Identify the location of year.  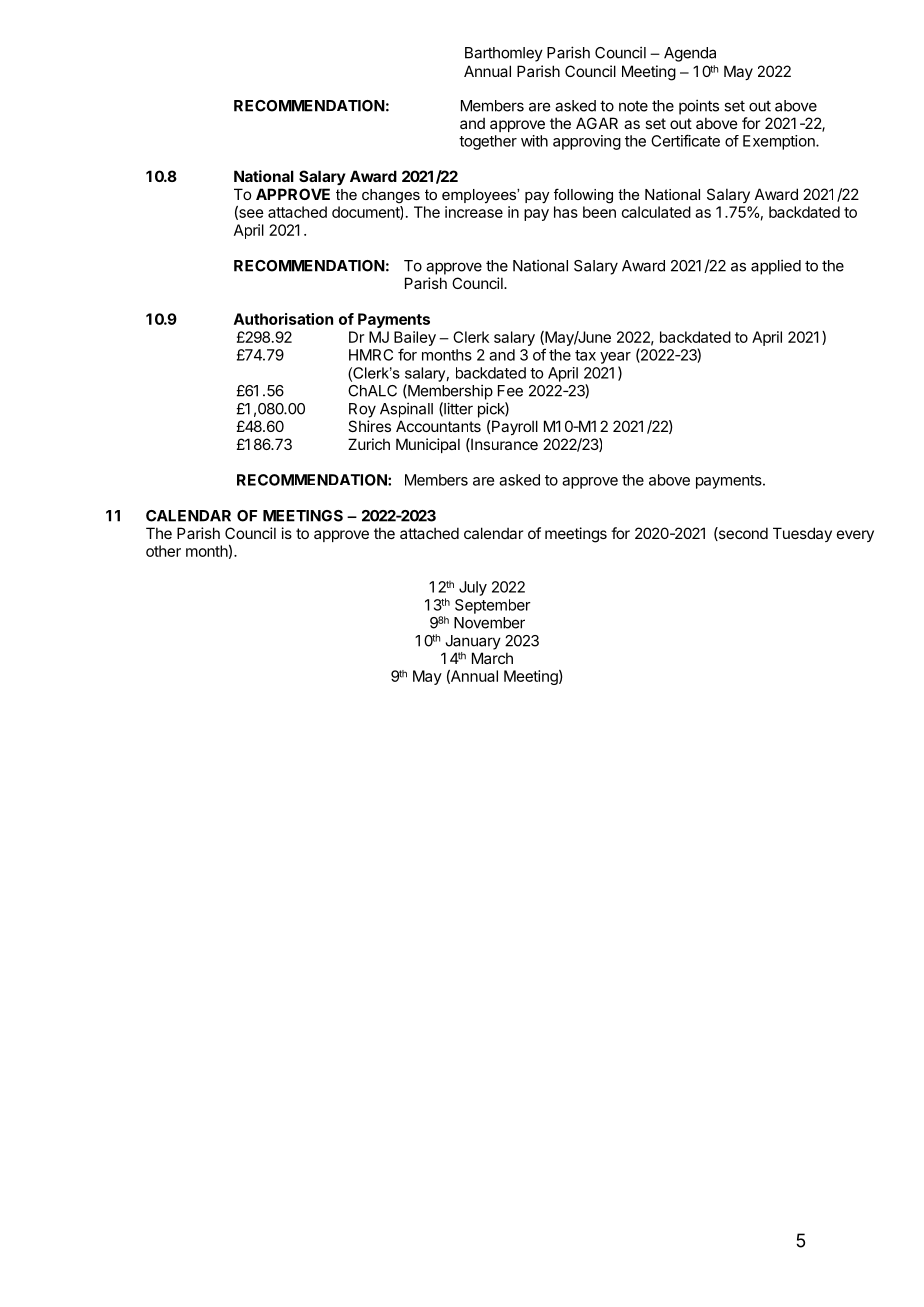
(615, 358).
